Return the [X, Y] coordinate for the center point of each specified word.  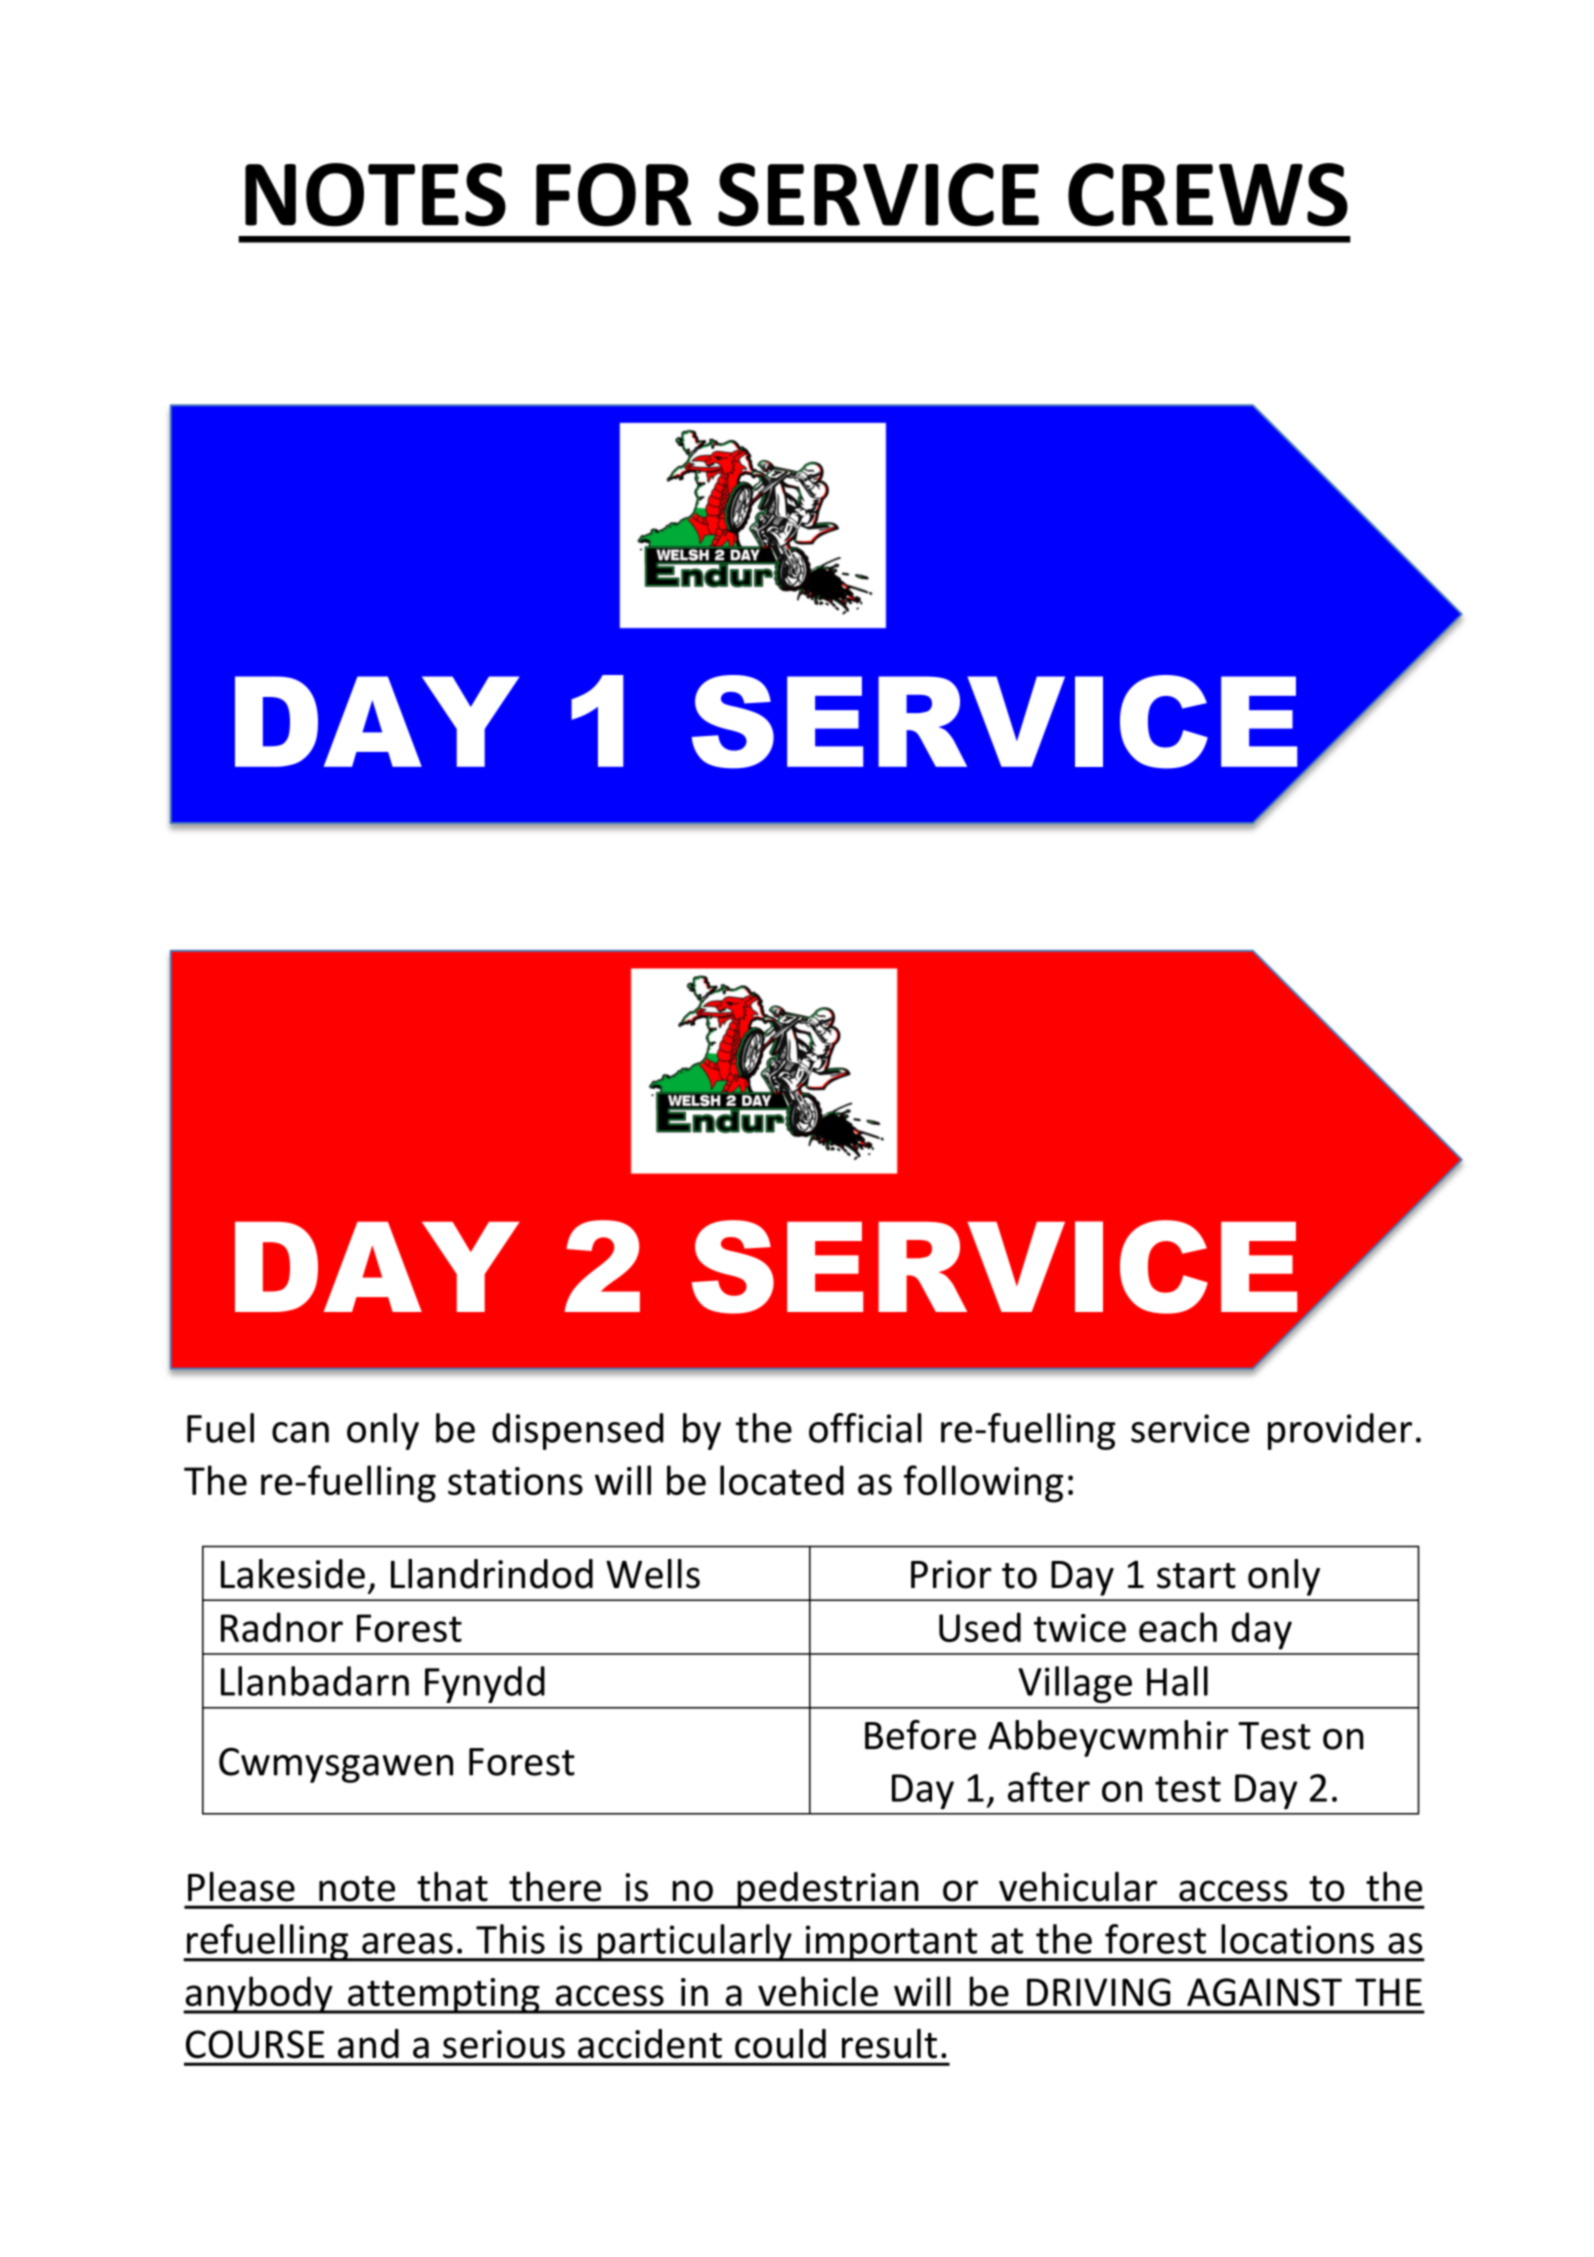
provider [1340, 1431]
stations [515, 1481]
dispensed [577, 1431]
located [782, 1480]
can [300, 1432]
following [983, 1484]
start [1196, 1576]
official [865, 1428]
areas [407, 1943]
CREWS [1208, 195]
